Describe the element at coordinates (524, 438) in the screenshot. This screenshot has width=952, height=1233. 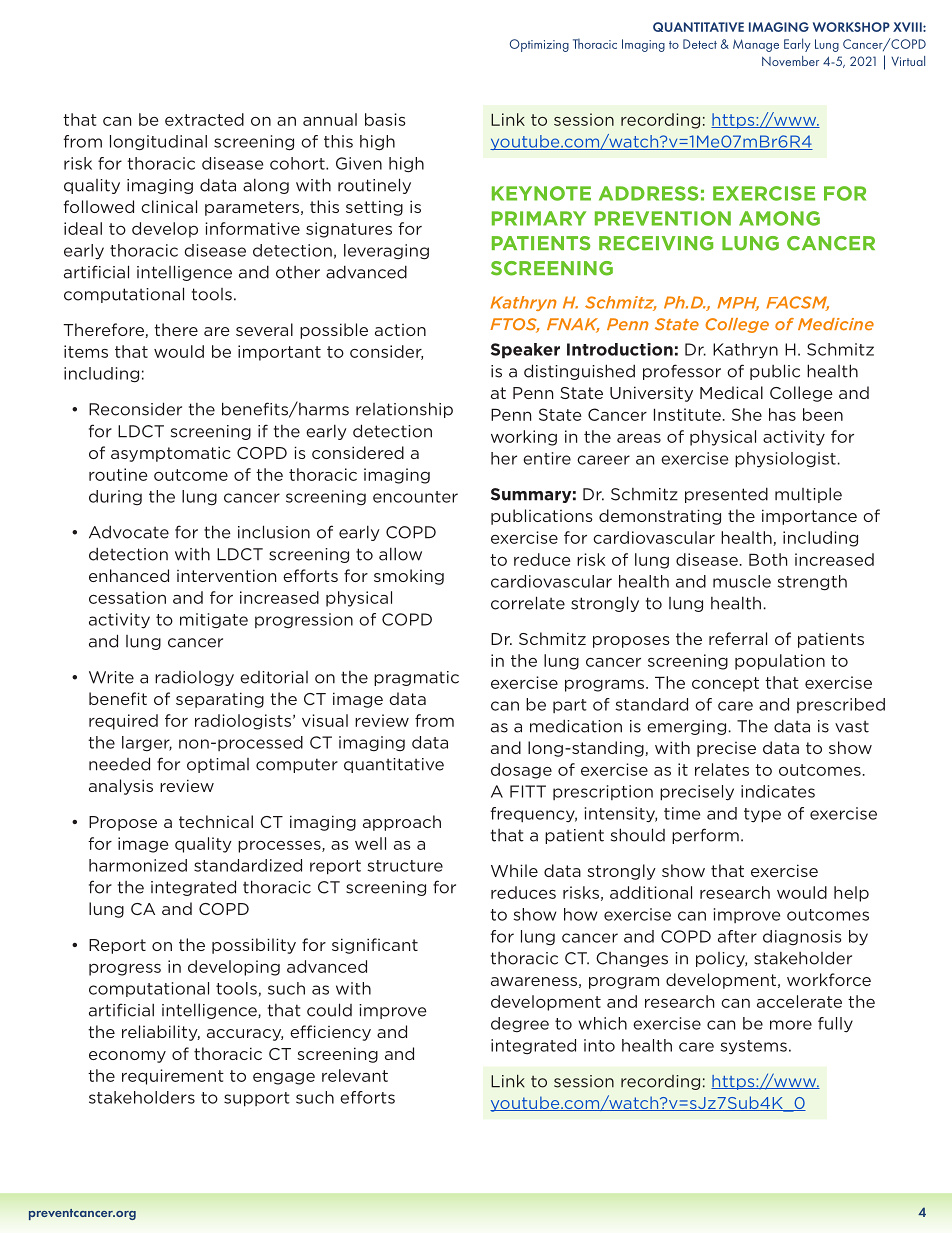
I see `working` at that location.
